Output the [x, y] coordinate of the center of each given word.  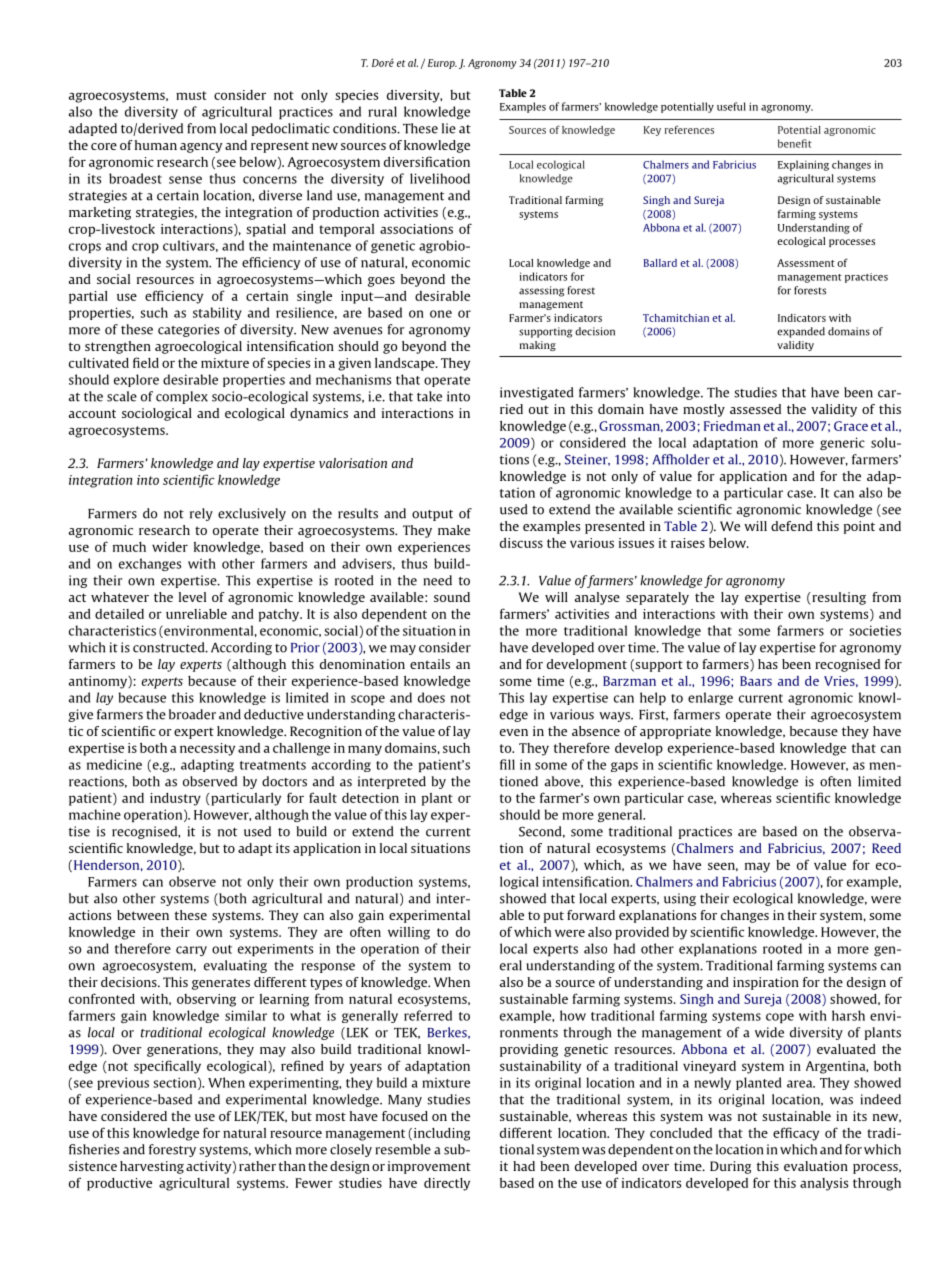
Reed [886, 848]
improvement [429, 1167]
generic [842, 443]
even [514, 732]
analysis [824, 1184]
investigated [537, 393]
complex [182, 397]
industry [175, 799]
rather [257, 1166]
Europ [442, 64]
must [191, 95]
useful [731, 106]
